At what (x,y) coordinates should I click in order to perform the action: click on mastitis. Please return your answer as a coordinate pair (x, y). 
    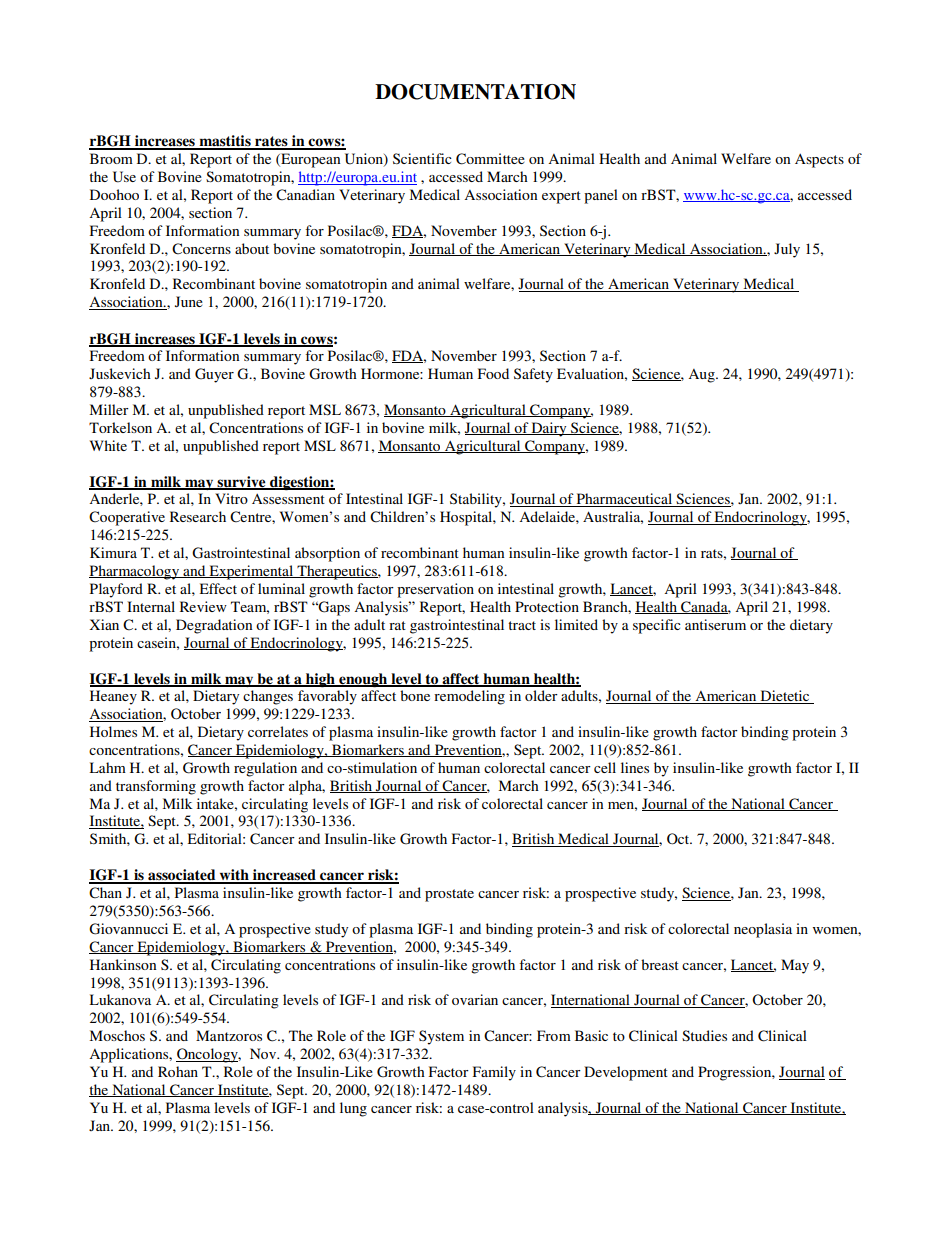
    Looking at the image, I should click on (225, 142).
